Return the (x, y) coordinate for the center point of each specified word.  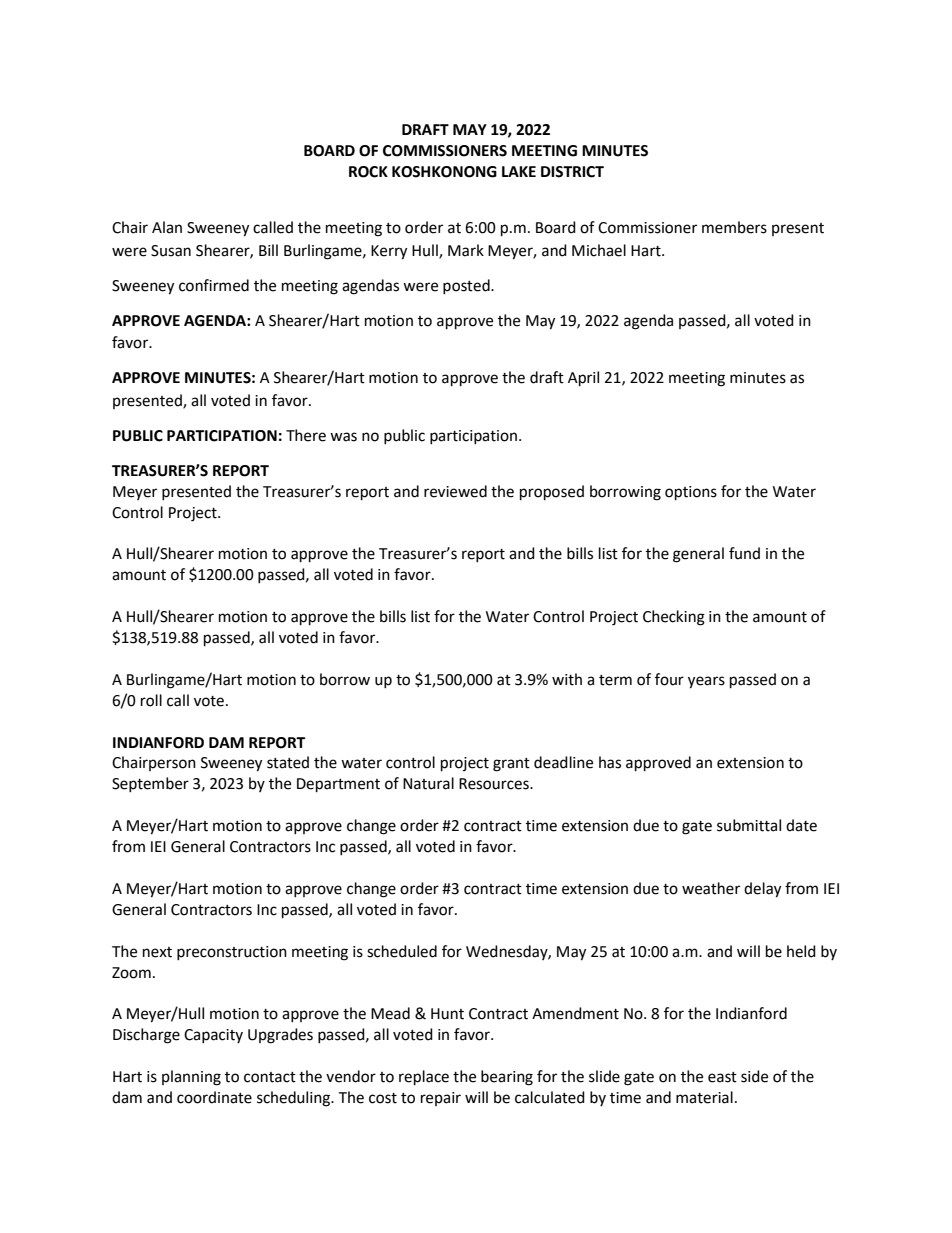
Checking (674, 618)
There (306, 435)
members (734, 227)
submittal (749, 825)
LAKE (519, 171)
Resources (495, 784)
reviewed (455, 491)
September (150, 784)
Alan (167, 227)
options (691, 493)
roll (151, 700)
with (567, 679)
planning (191, 1078)
